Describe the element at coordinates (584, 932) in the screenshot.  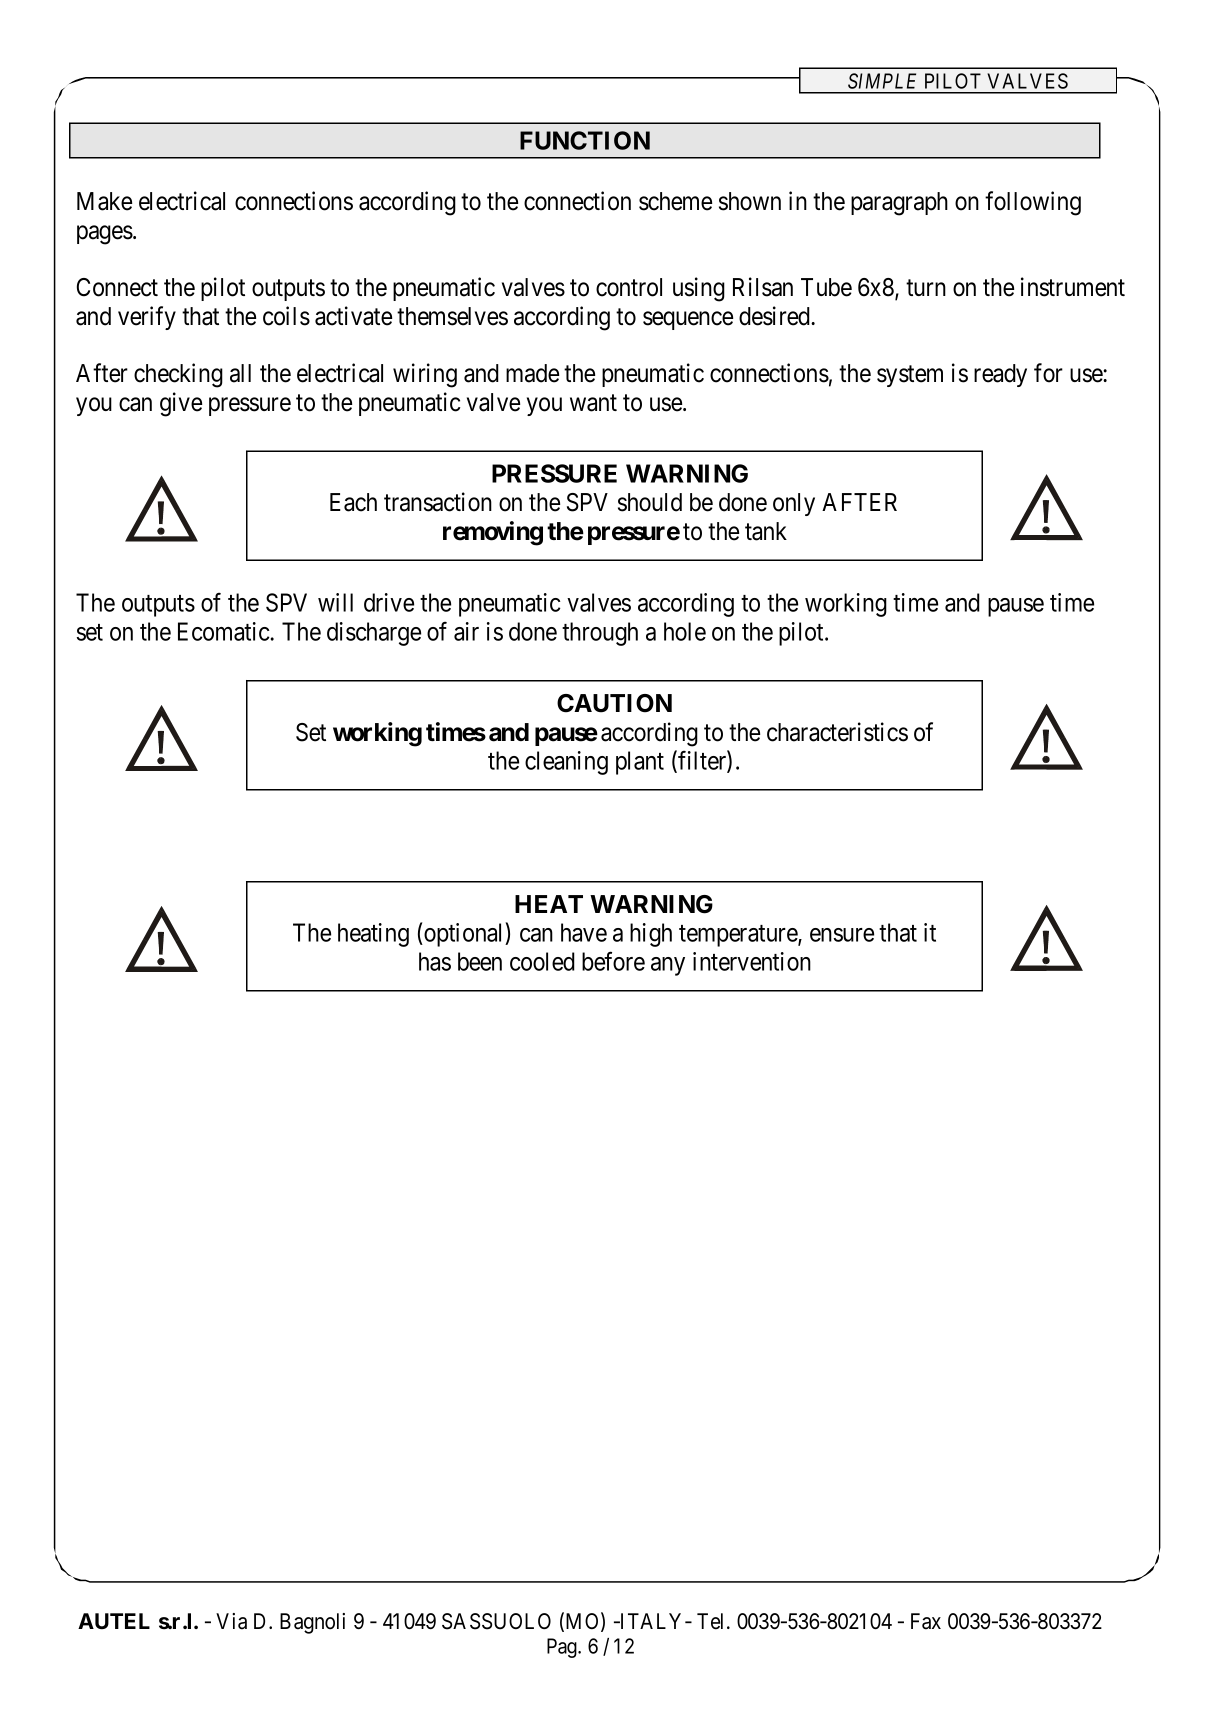
I see `have` at that location.
